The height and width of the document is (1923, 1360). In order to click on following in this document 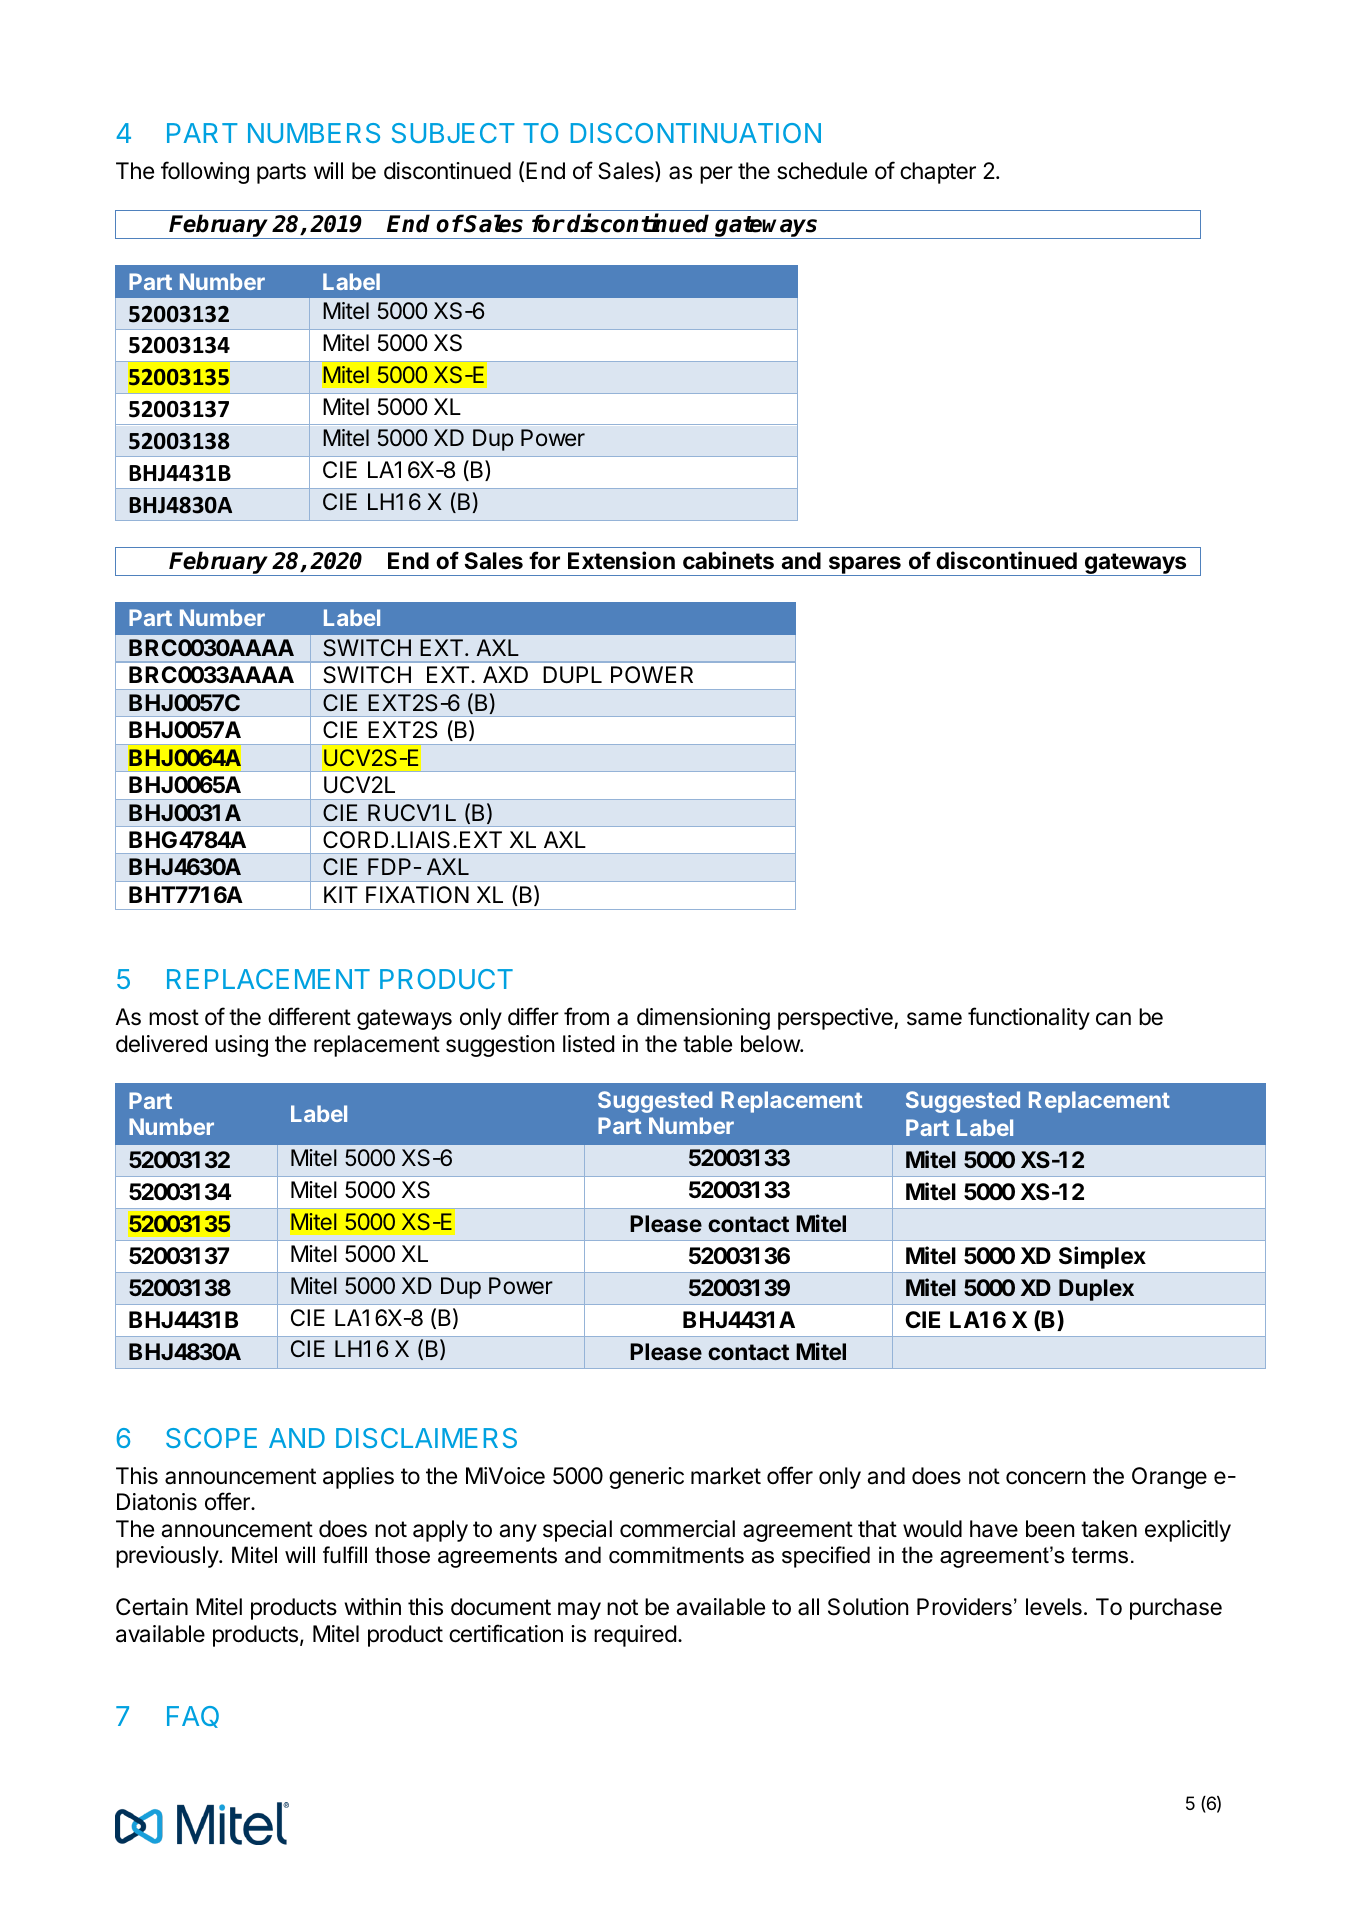, I will do `click(205, 172)`.
